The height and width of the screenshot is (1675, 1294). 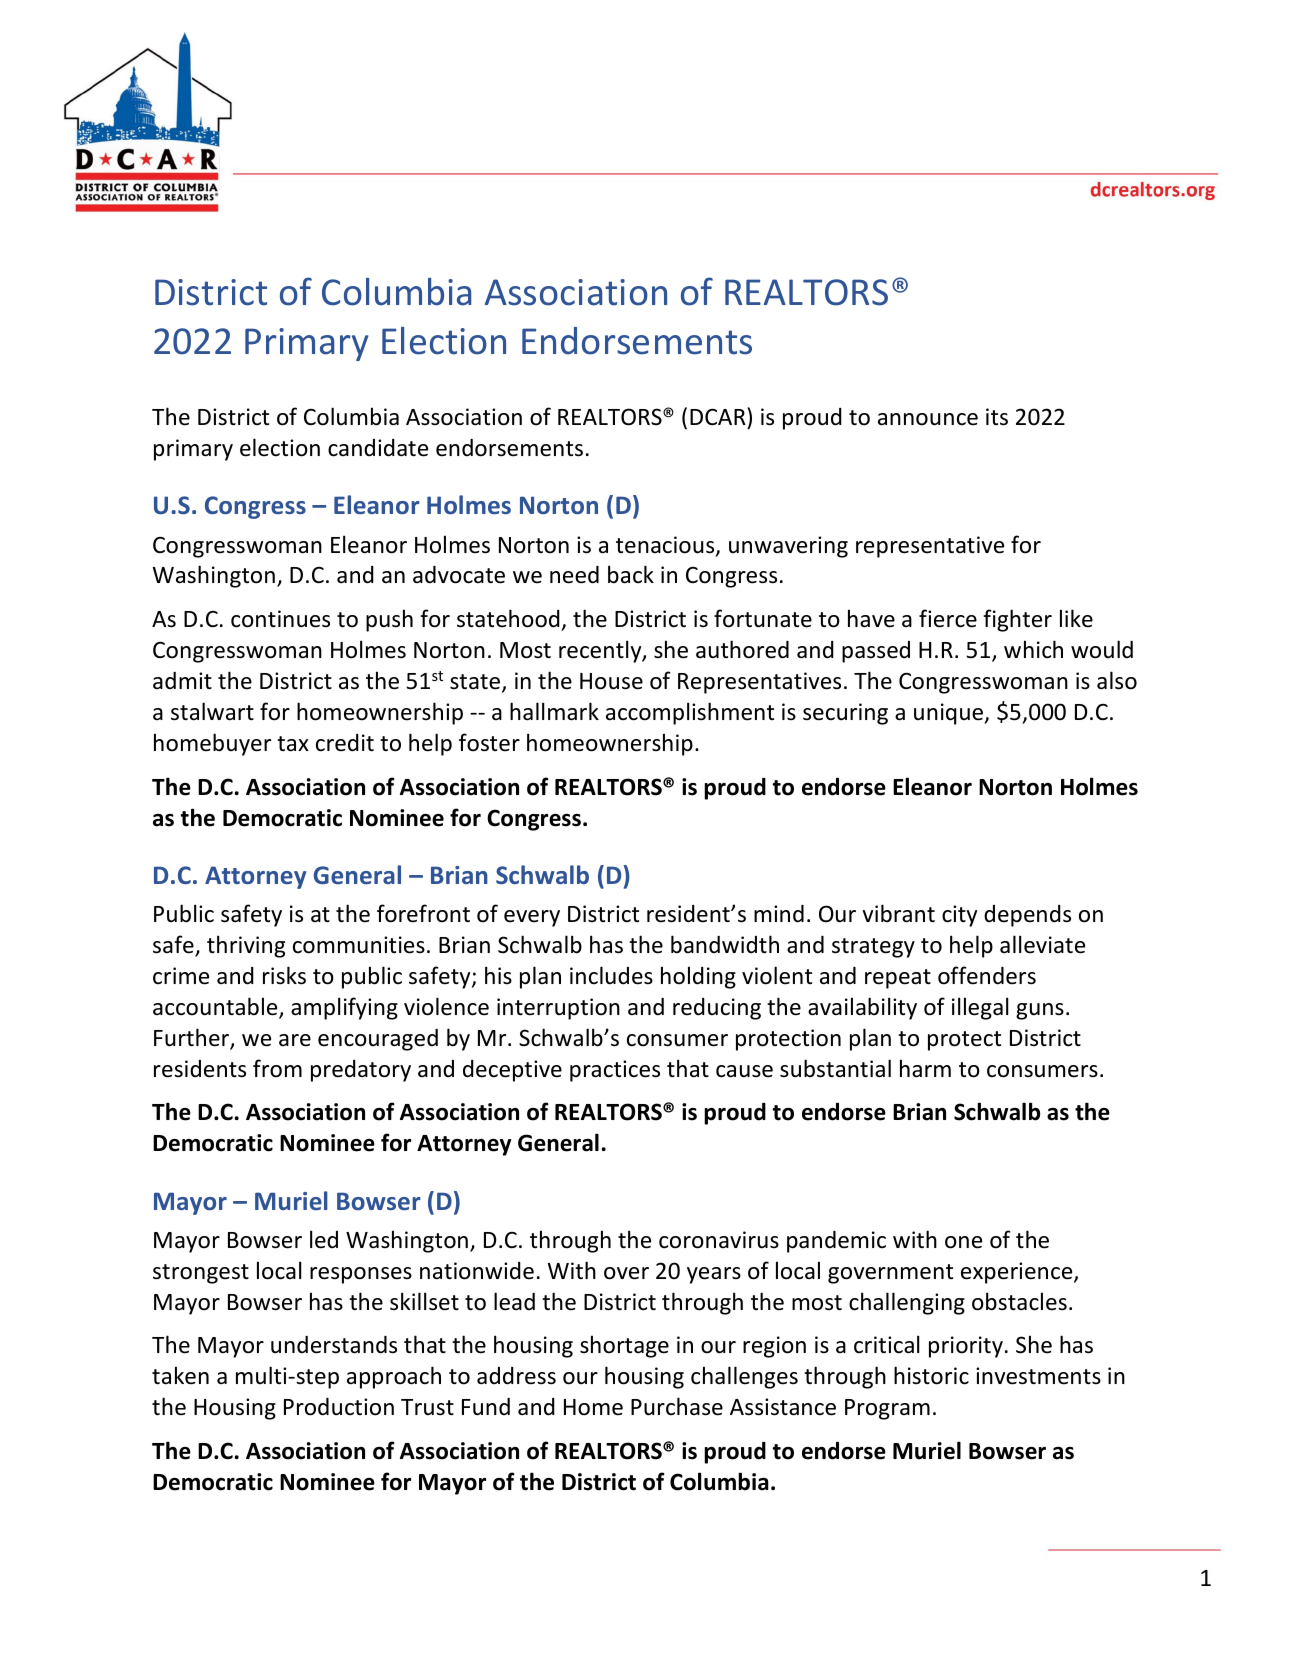 What do you see at coordinates (1033, 649) in the screenshot?
I see `which` at bounding box center [1033, 649].
